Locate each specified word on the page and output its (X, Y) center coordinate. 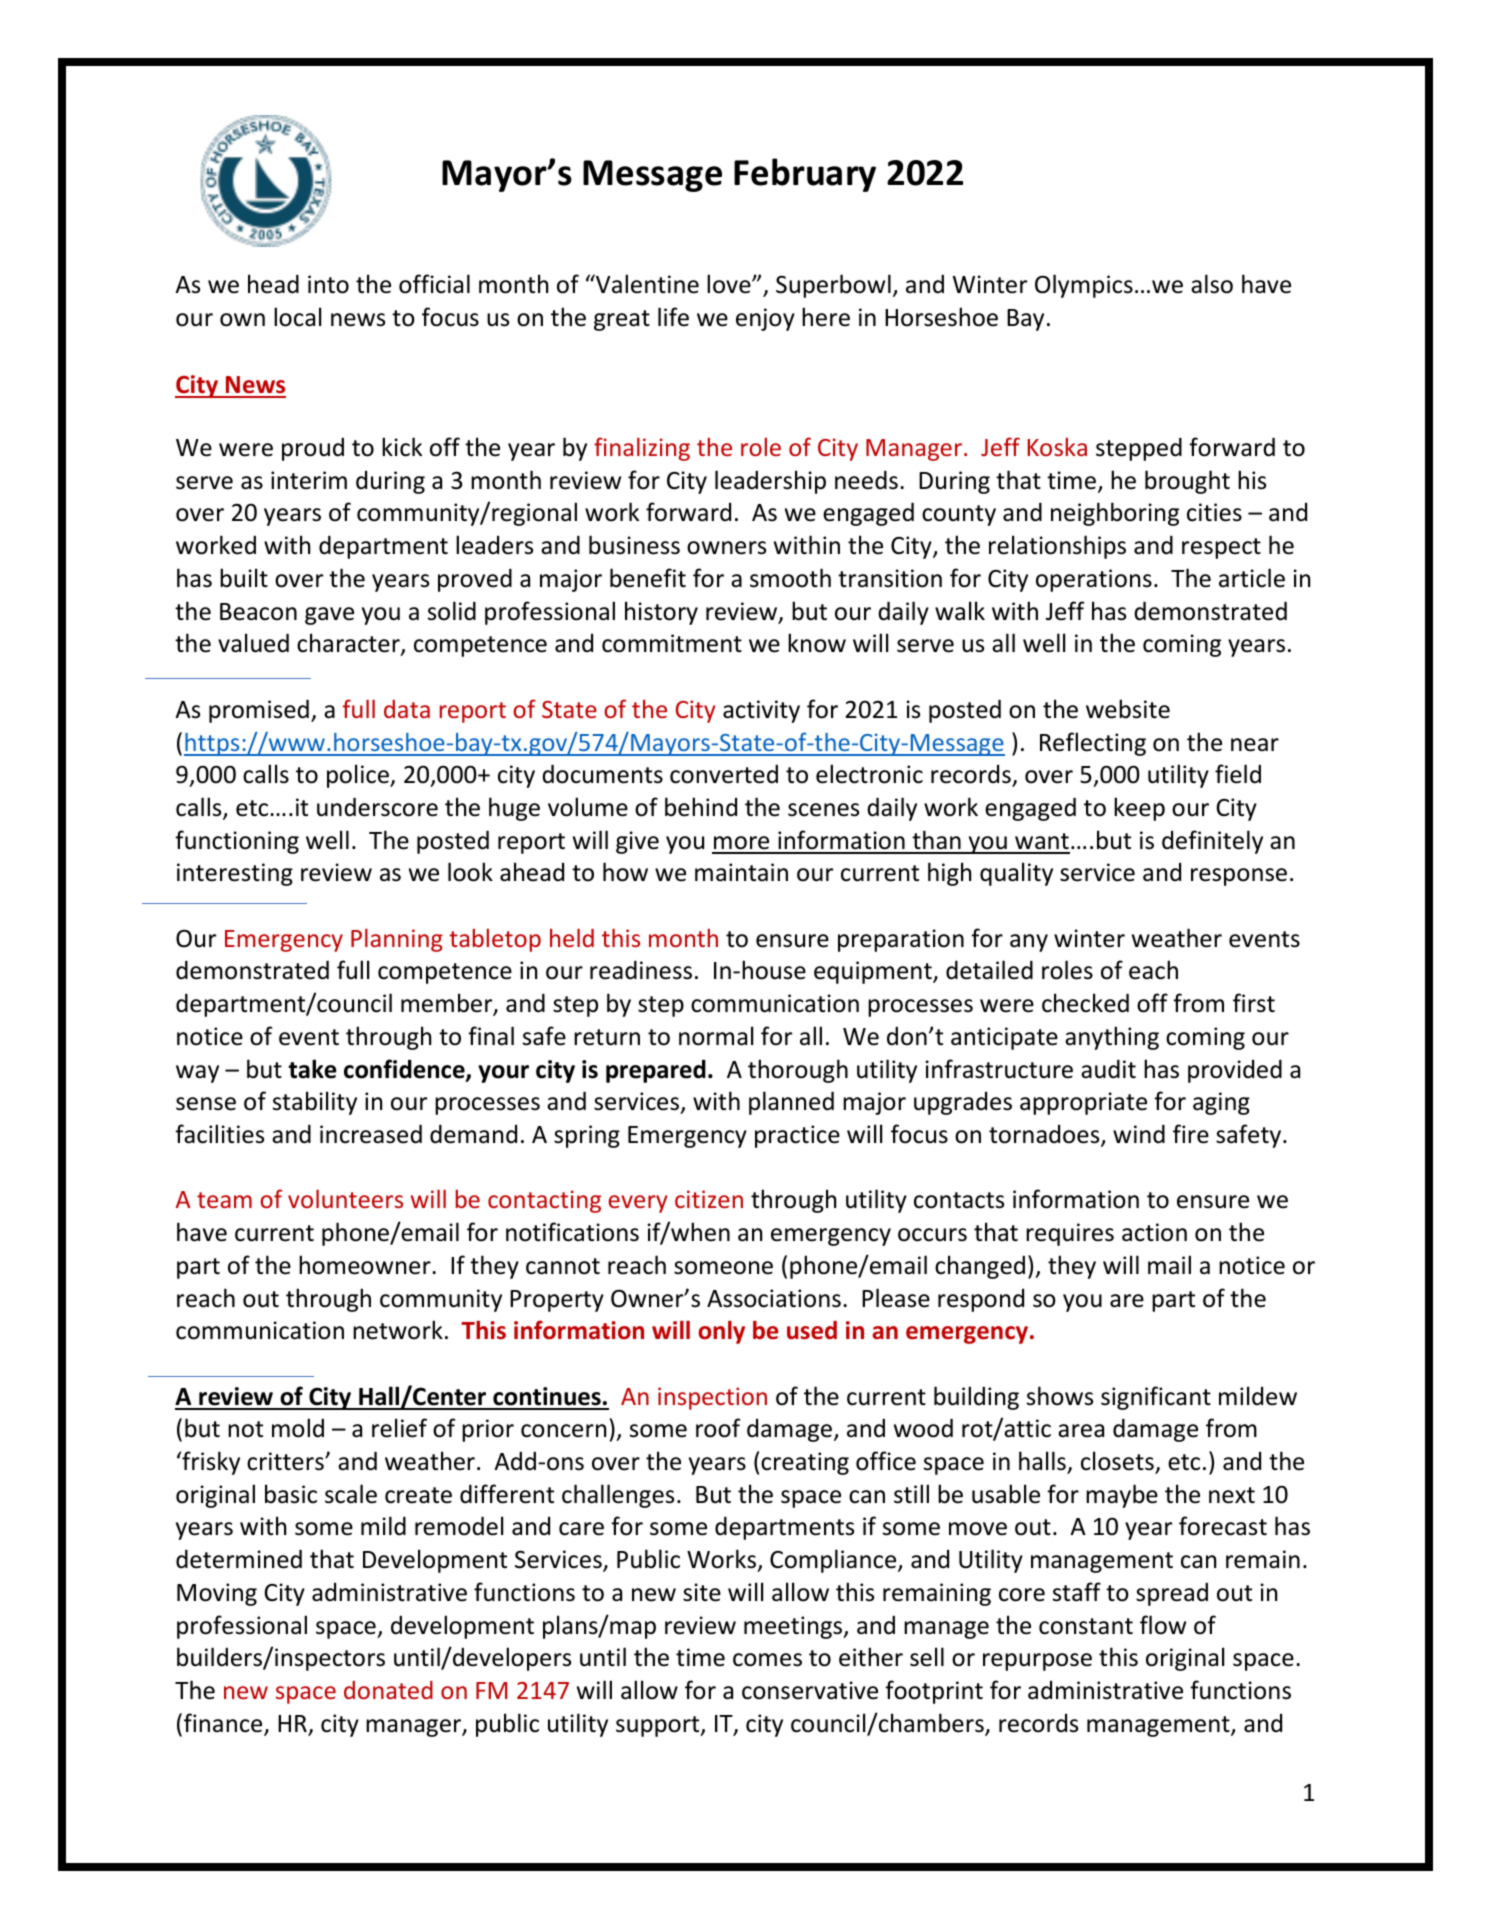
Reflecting (1093, 744)
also (1212, 284)
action (1154, 1232)
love (730, 284)
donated (388, 1690)
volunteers (345, 1198)
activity (761, 711)
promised (259, 711)
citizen (709, 1199)
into (328, 284)
